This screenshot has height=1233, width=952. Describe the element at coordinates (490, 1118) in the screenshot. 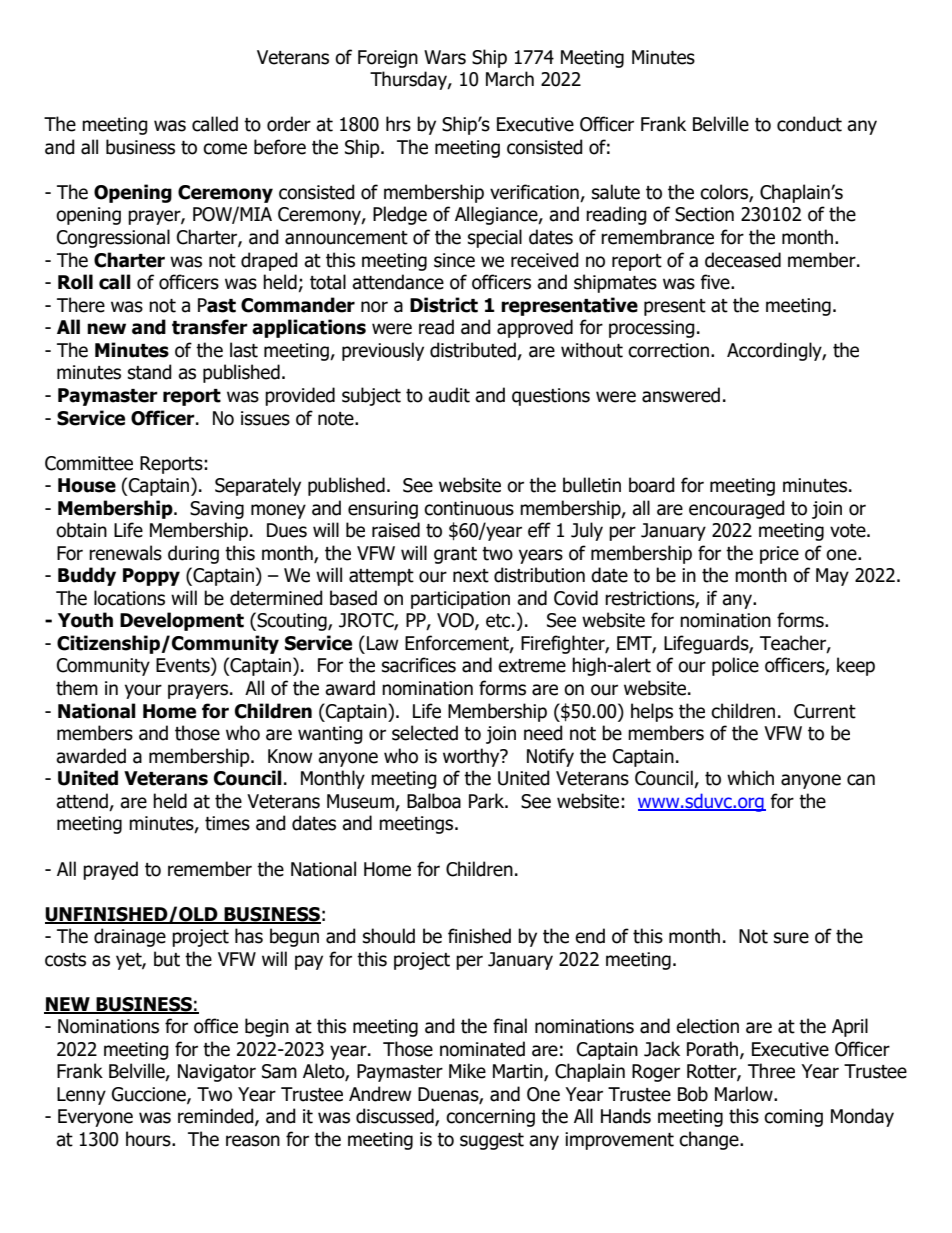

I see `concerning` at that location.
